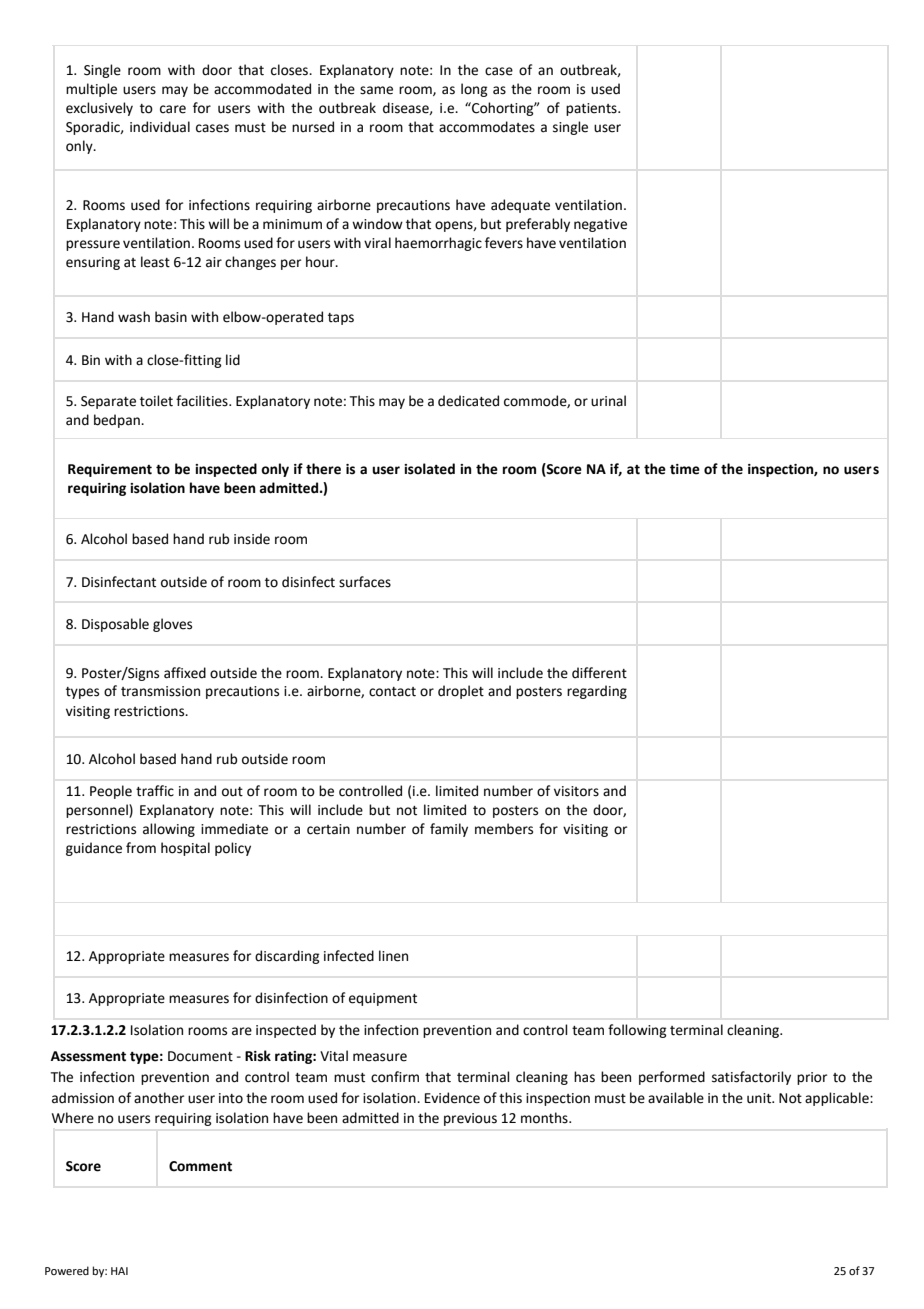 The image size is (924, 1309). What do you see at coordinates (160, 127) in the page?
I see `individual` at bounding box center [160, 127].
